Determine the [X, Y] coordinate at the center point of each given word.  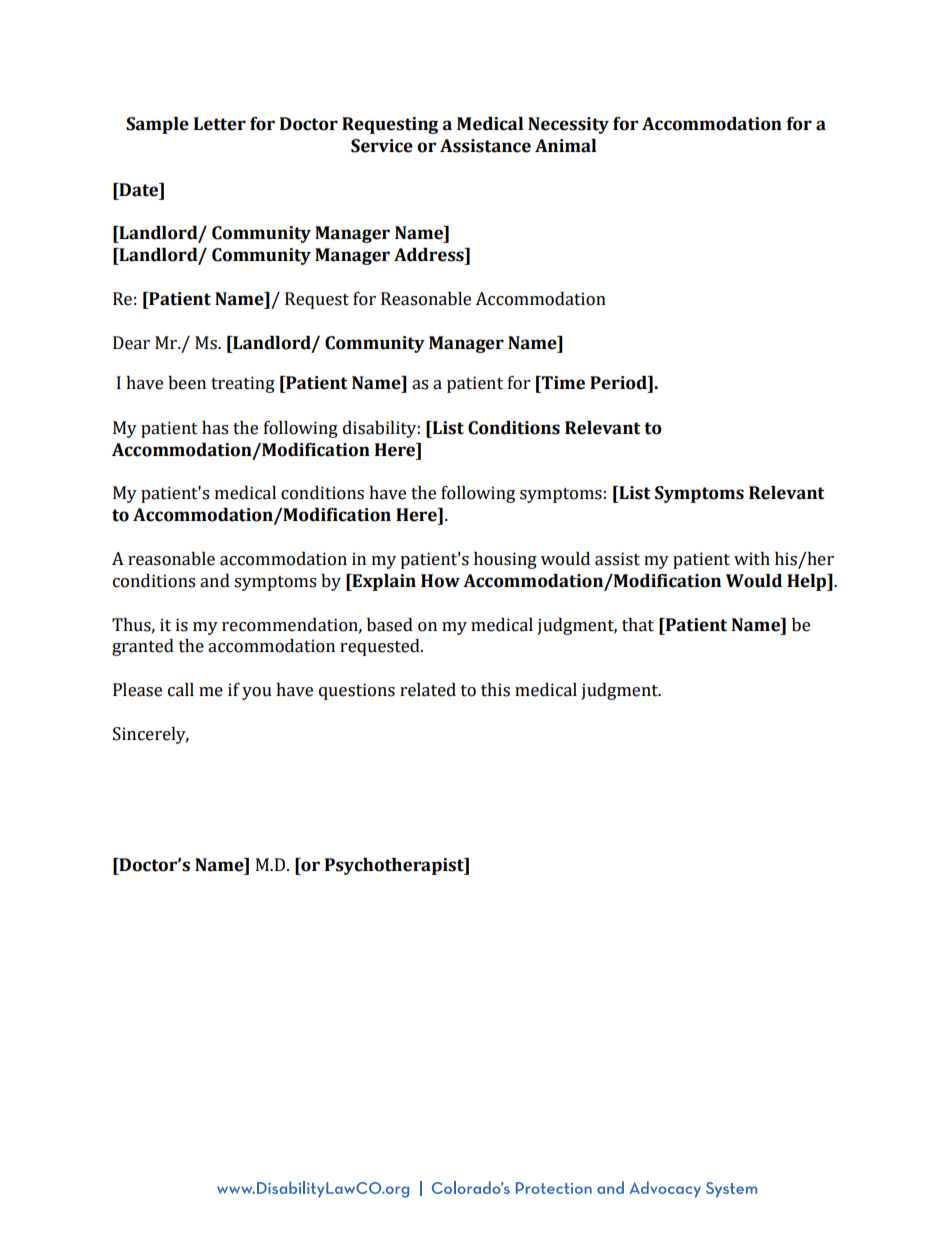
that [638, 625]
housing [505, 560]
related [428, 690]
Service [382, 146]
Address [430, 255]
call [181, 690]
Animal [565, 146]
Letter [220, 124]
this [495, 690]
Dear [131, 343]
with [752, 559]
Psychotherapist [395, 866]
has [215, 428]
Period [619, 383]
